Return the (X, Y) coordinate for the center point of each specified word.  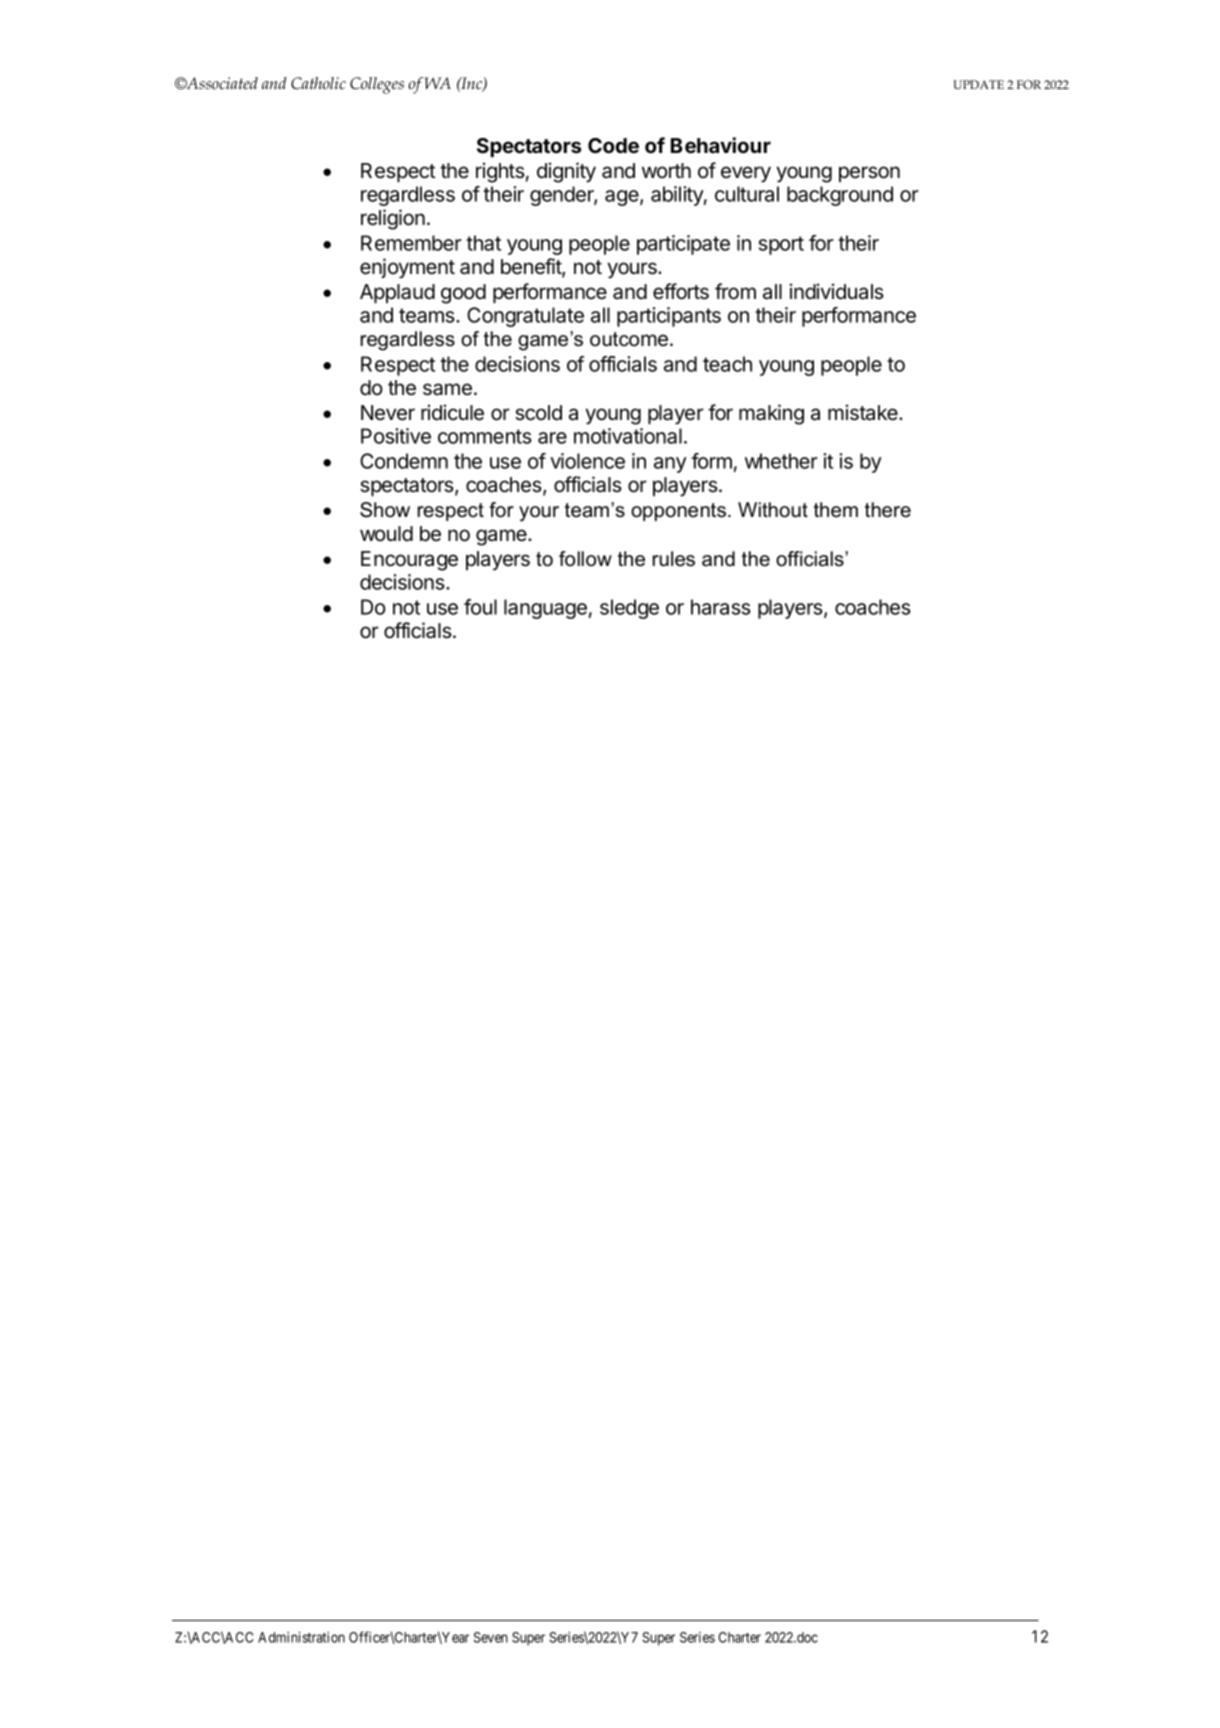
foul (480, 607)
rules (674, 559)
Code (613, 145)
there (888, 510)
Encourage (409, 561)
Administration (301, 1637)
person (869, 174)
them (836, 510)
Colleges (377, 85)
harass (721, 607)
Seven (491, 1637)
